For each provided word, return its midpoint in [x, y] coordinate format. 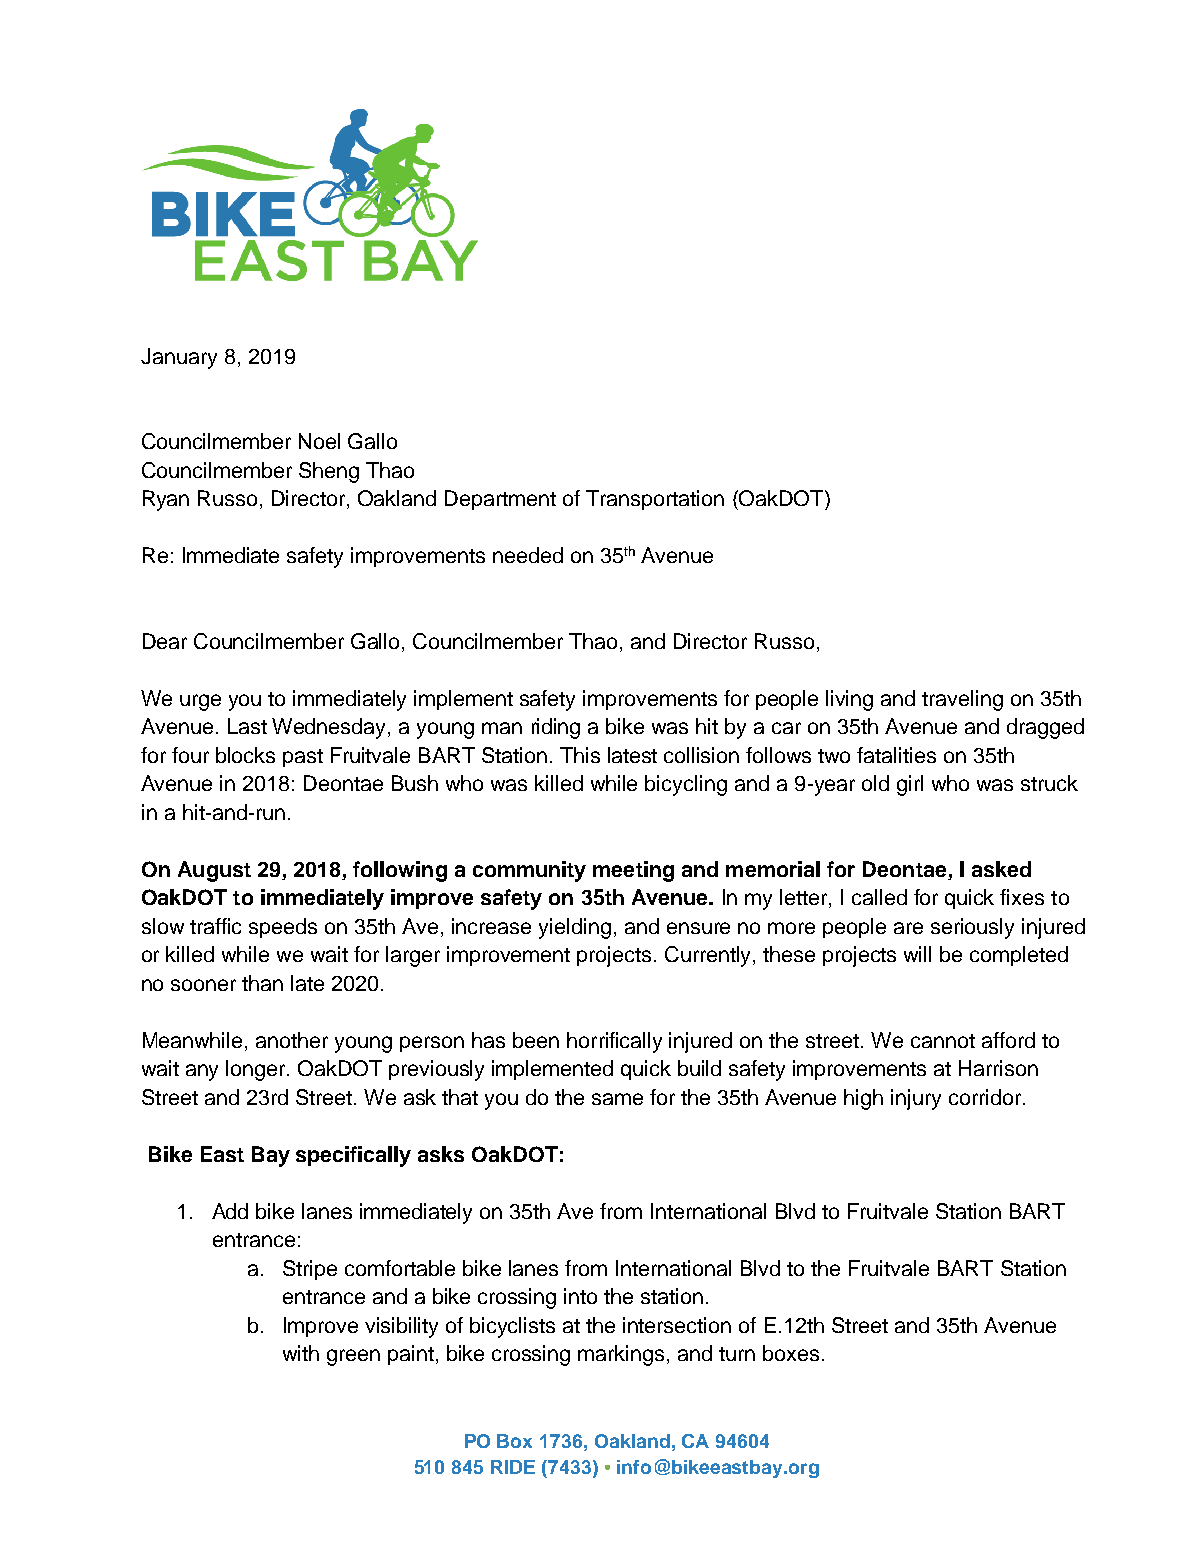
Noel [319, 441]
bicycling [686, 785]
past [303, 758]
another [292, 1040]
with [301, 1353]
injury [916, 1099]
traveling [962, 700]
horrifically [614, 1042]
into [580, 1296]
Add [230, 1211]
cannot [943, 1041]
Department [500, 500]
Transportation [655, 500]
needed [528, 555]
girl [910, 785]
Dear [165, 641]
